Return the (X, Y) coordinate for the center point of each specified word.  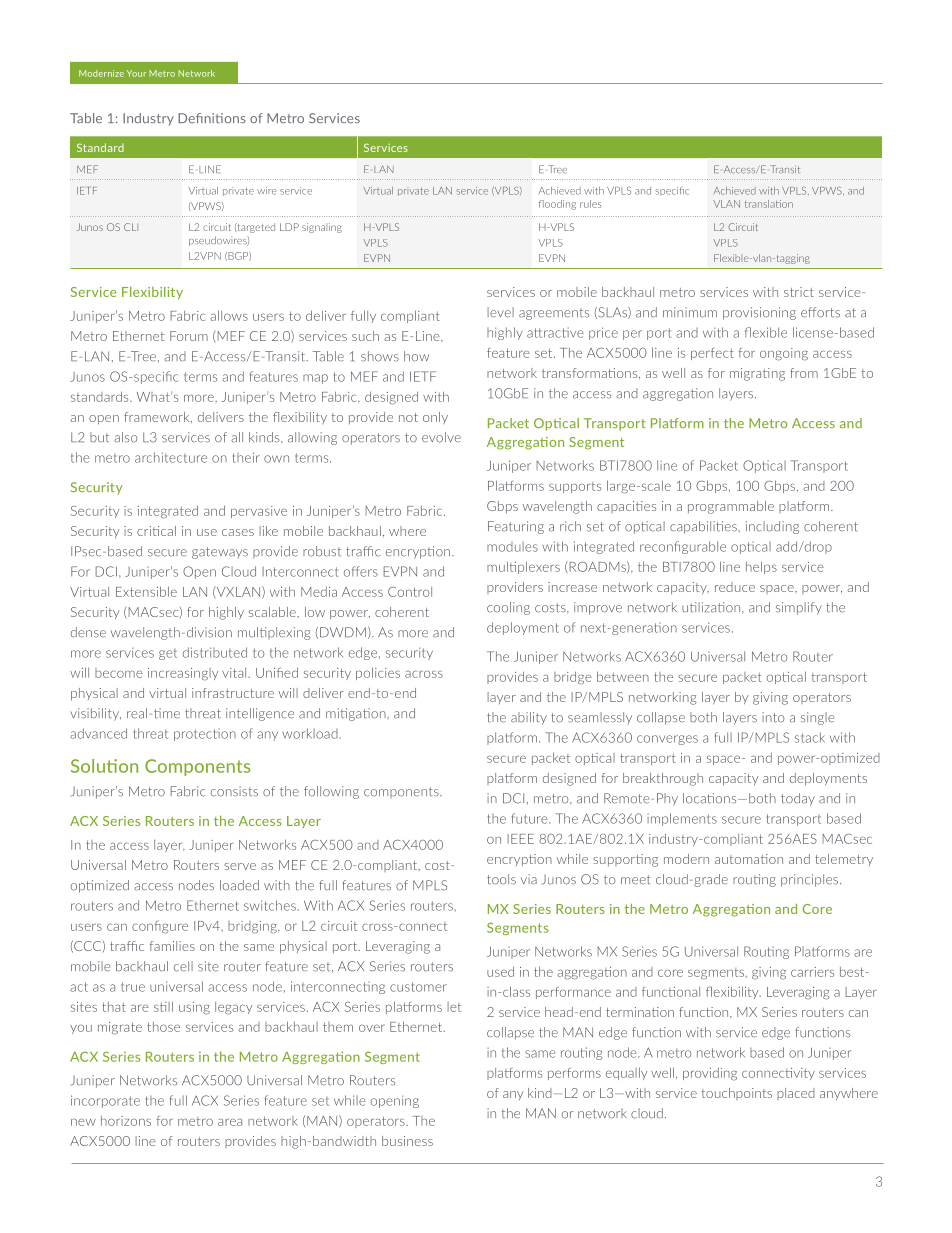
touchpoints (737, 1094)
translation (769, 204)
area (230, 1122)
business (407, 1141)
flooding (557, 205)
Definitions (212, 118)
